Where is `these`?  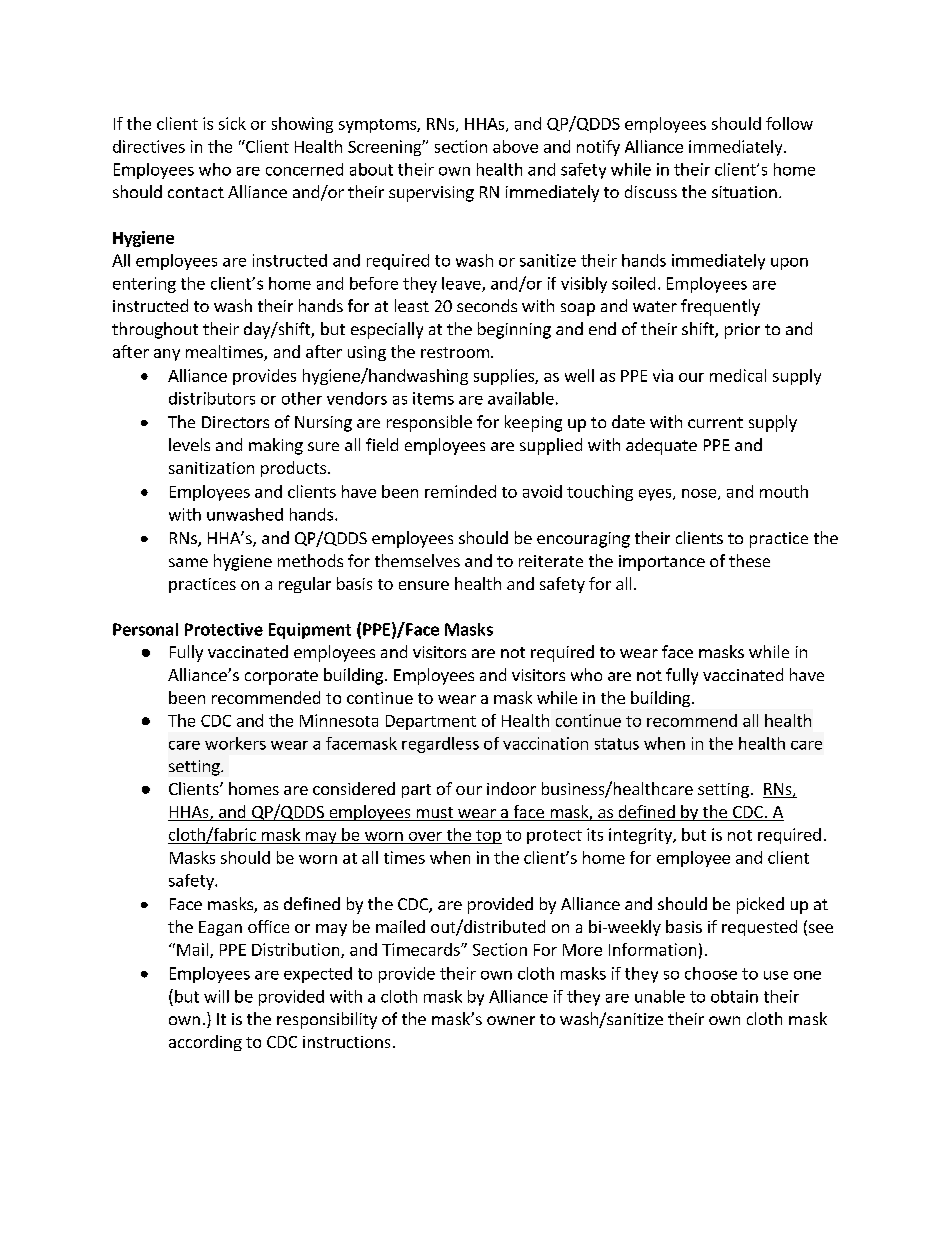 these is located at coordinates (749, 560).
